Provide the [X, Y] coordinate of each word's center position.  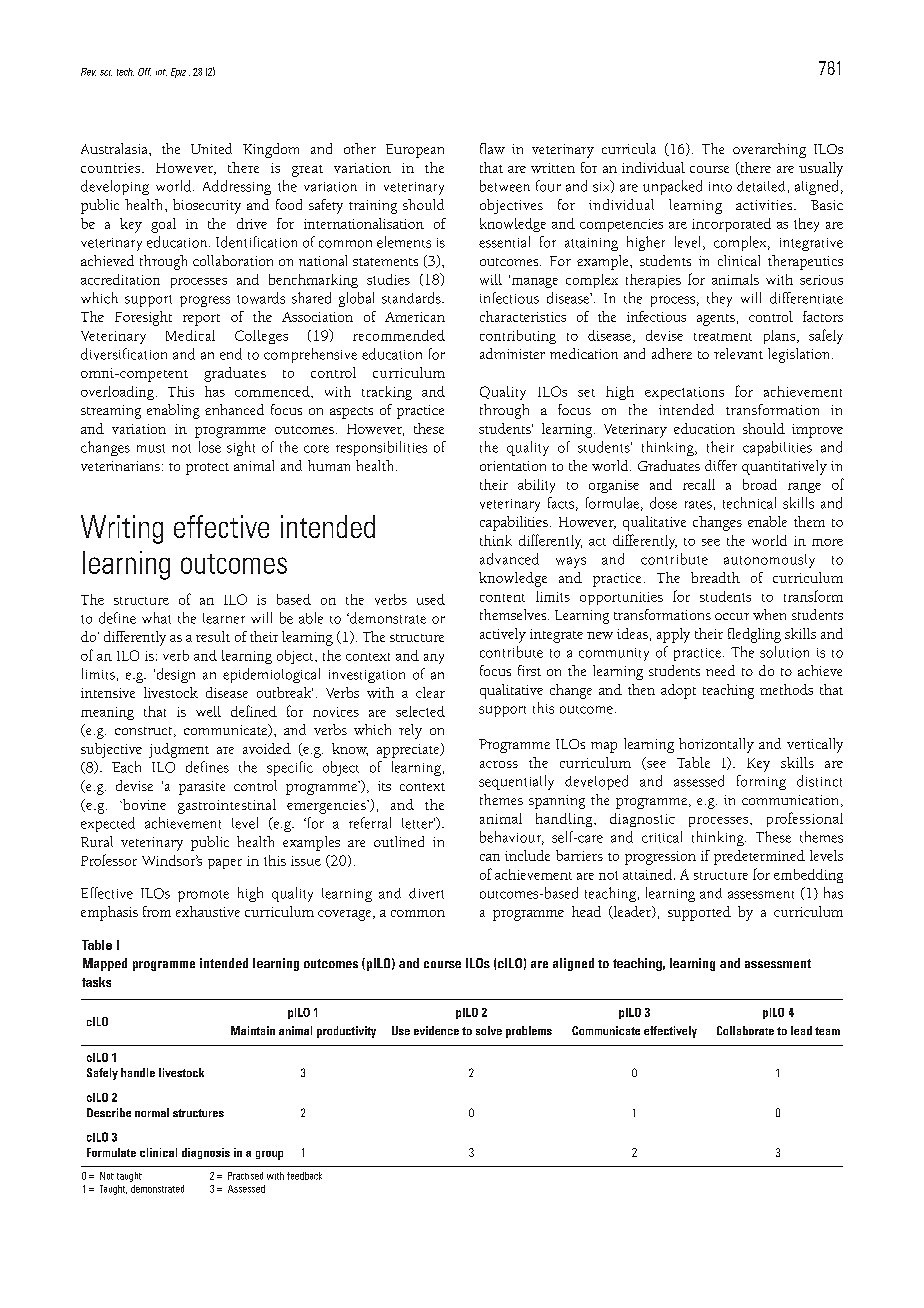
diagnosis [206, 1153]
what [156, 618]
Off [144, 72]
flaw [492, 148]
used [431, 599]
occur [732, 616]
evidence [436, 1030]
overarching [769, 150]
